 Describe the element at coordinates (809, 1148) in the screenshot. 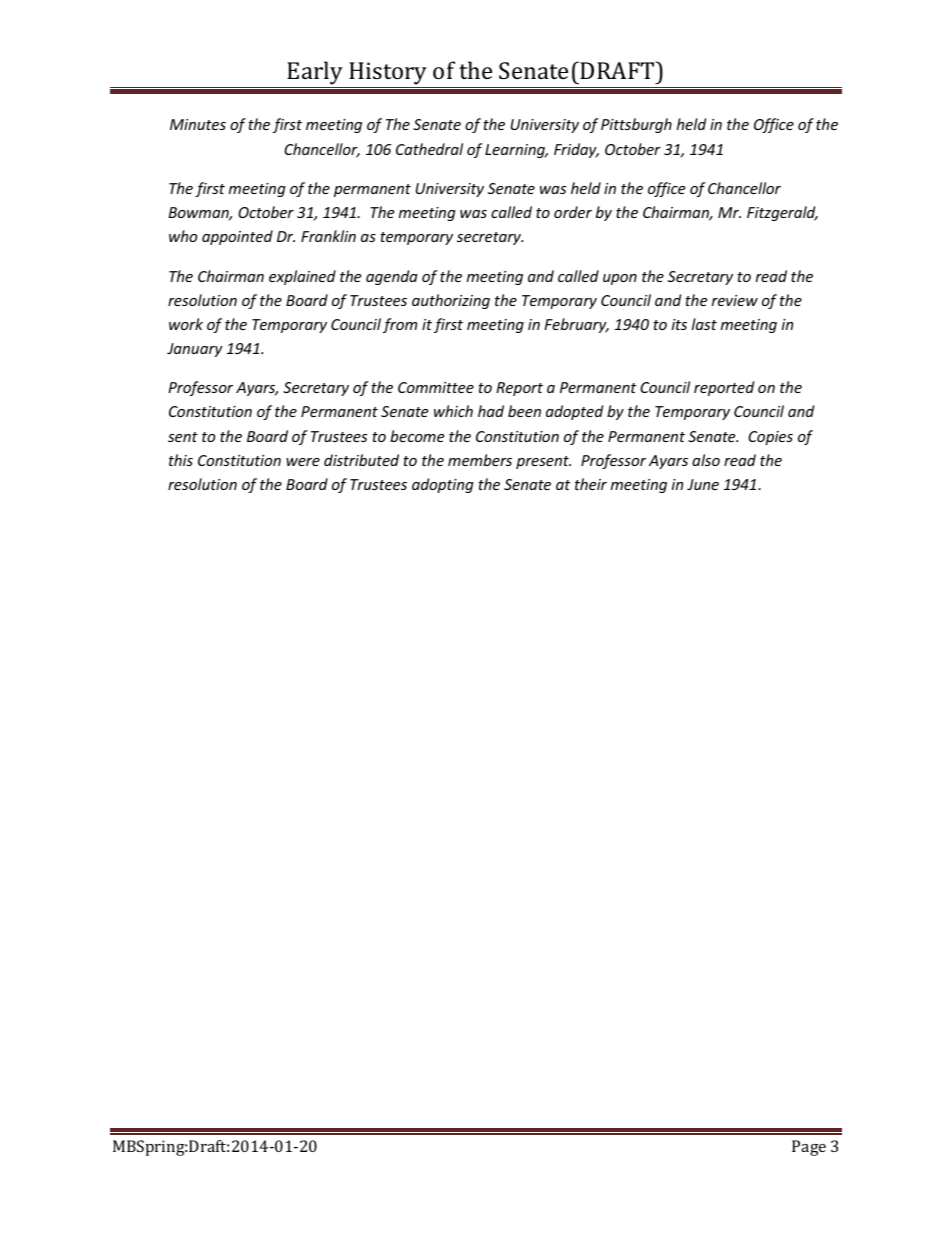

I see `Page` at that location.
